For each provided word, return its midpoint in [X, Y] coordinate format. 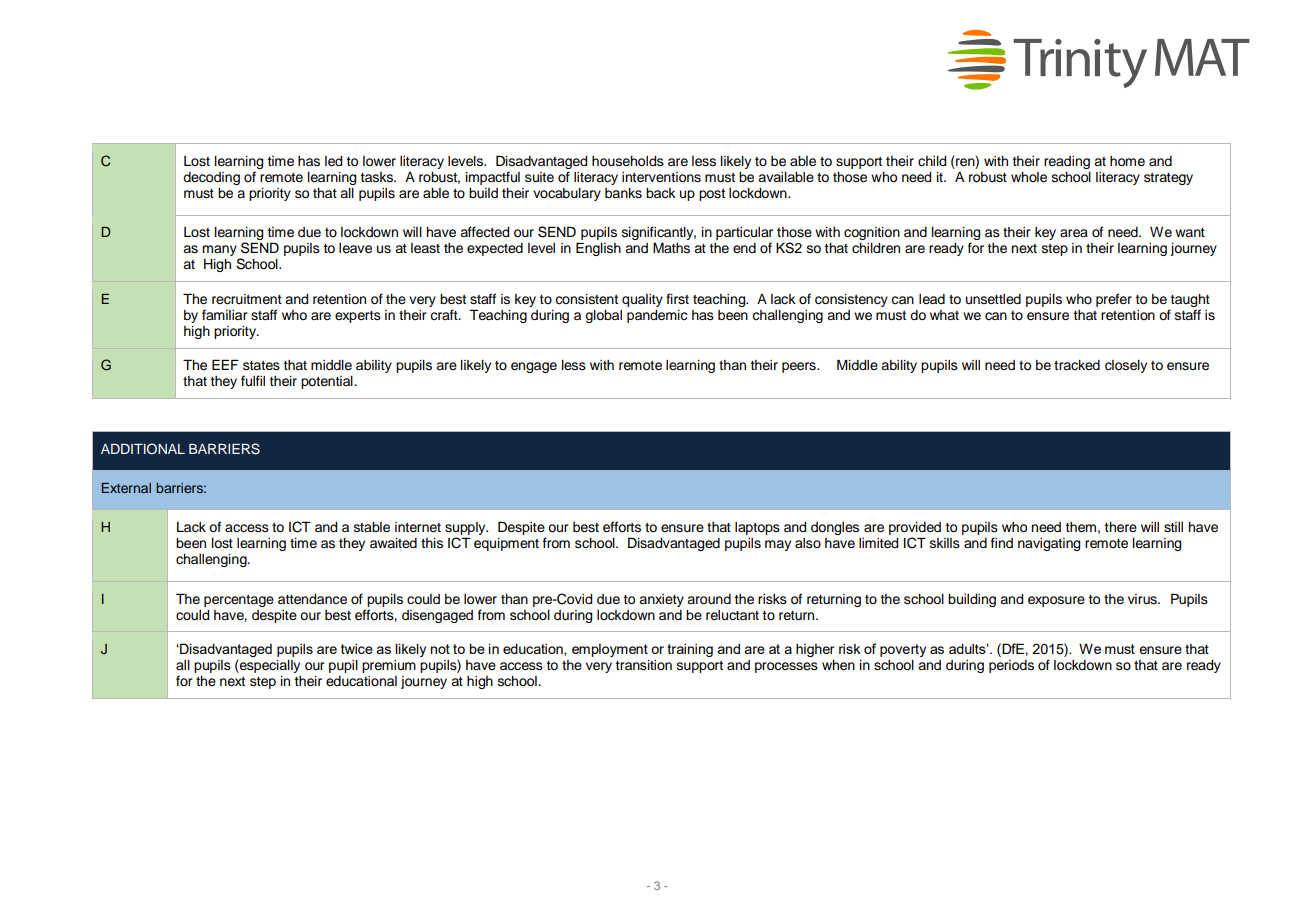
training [690, 650]
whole [1029, 177]
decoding [211, 178]
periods [1011, 666]
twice [357, 649]
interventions [661, 177]
